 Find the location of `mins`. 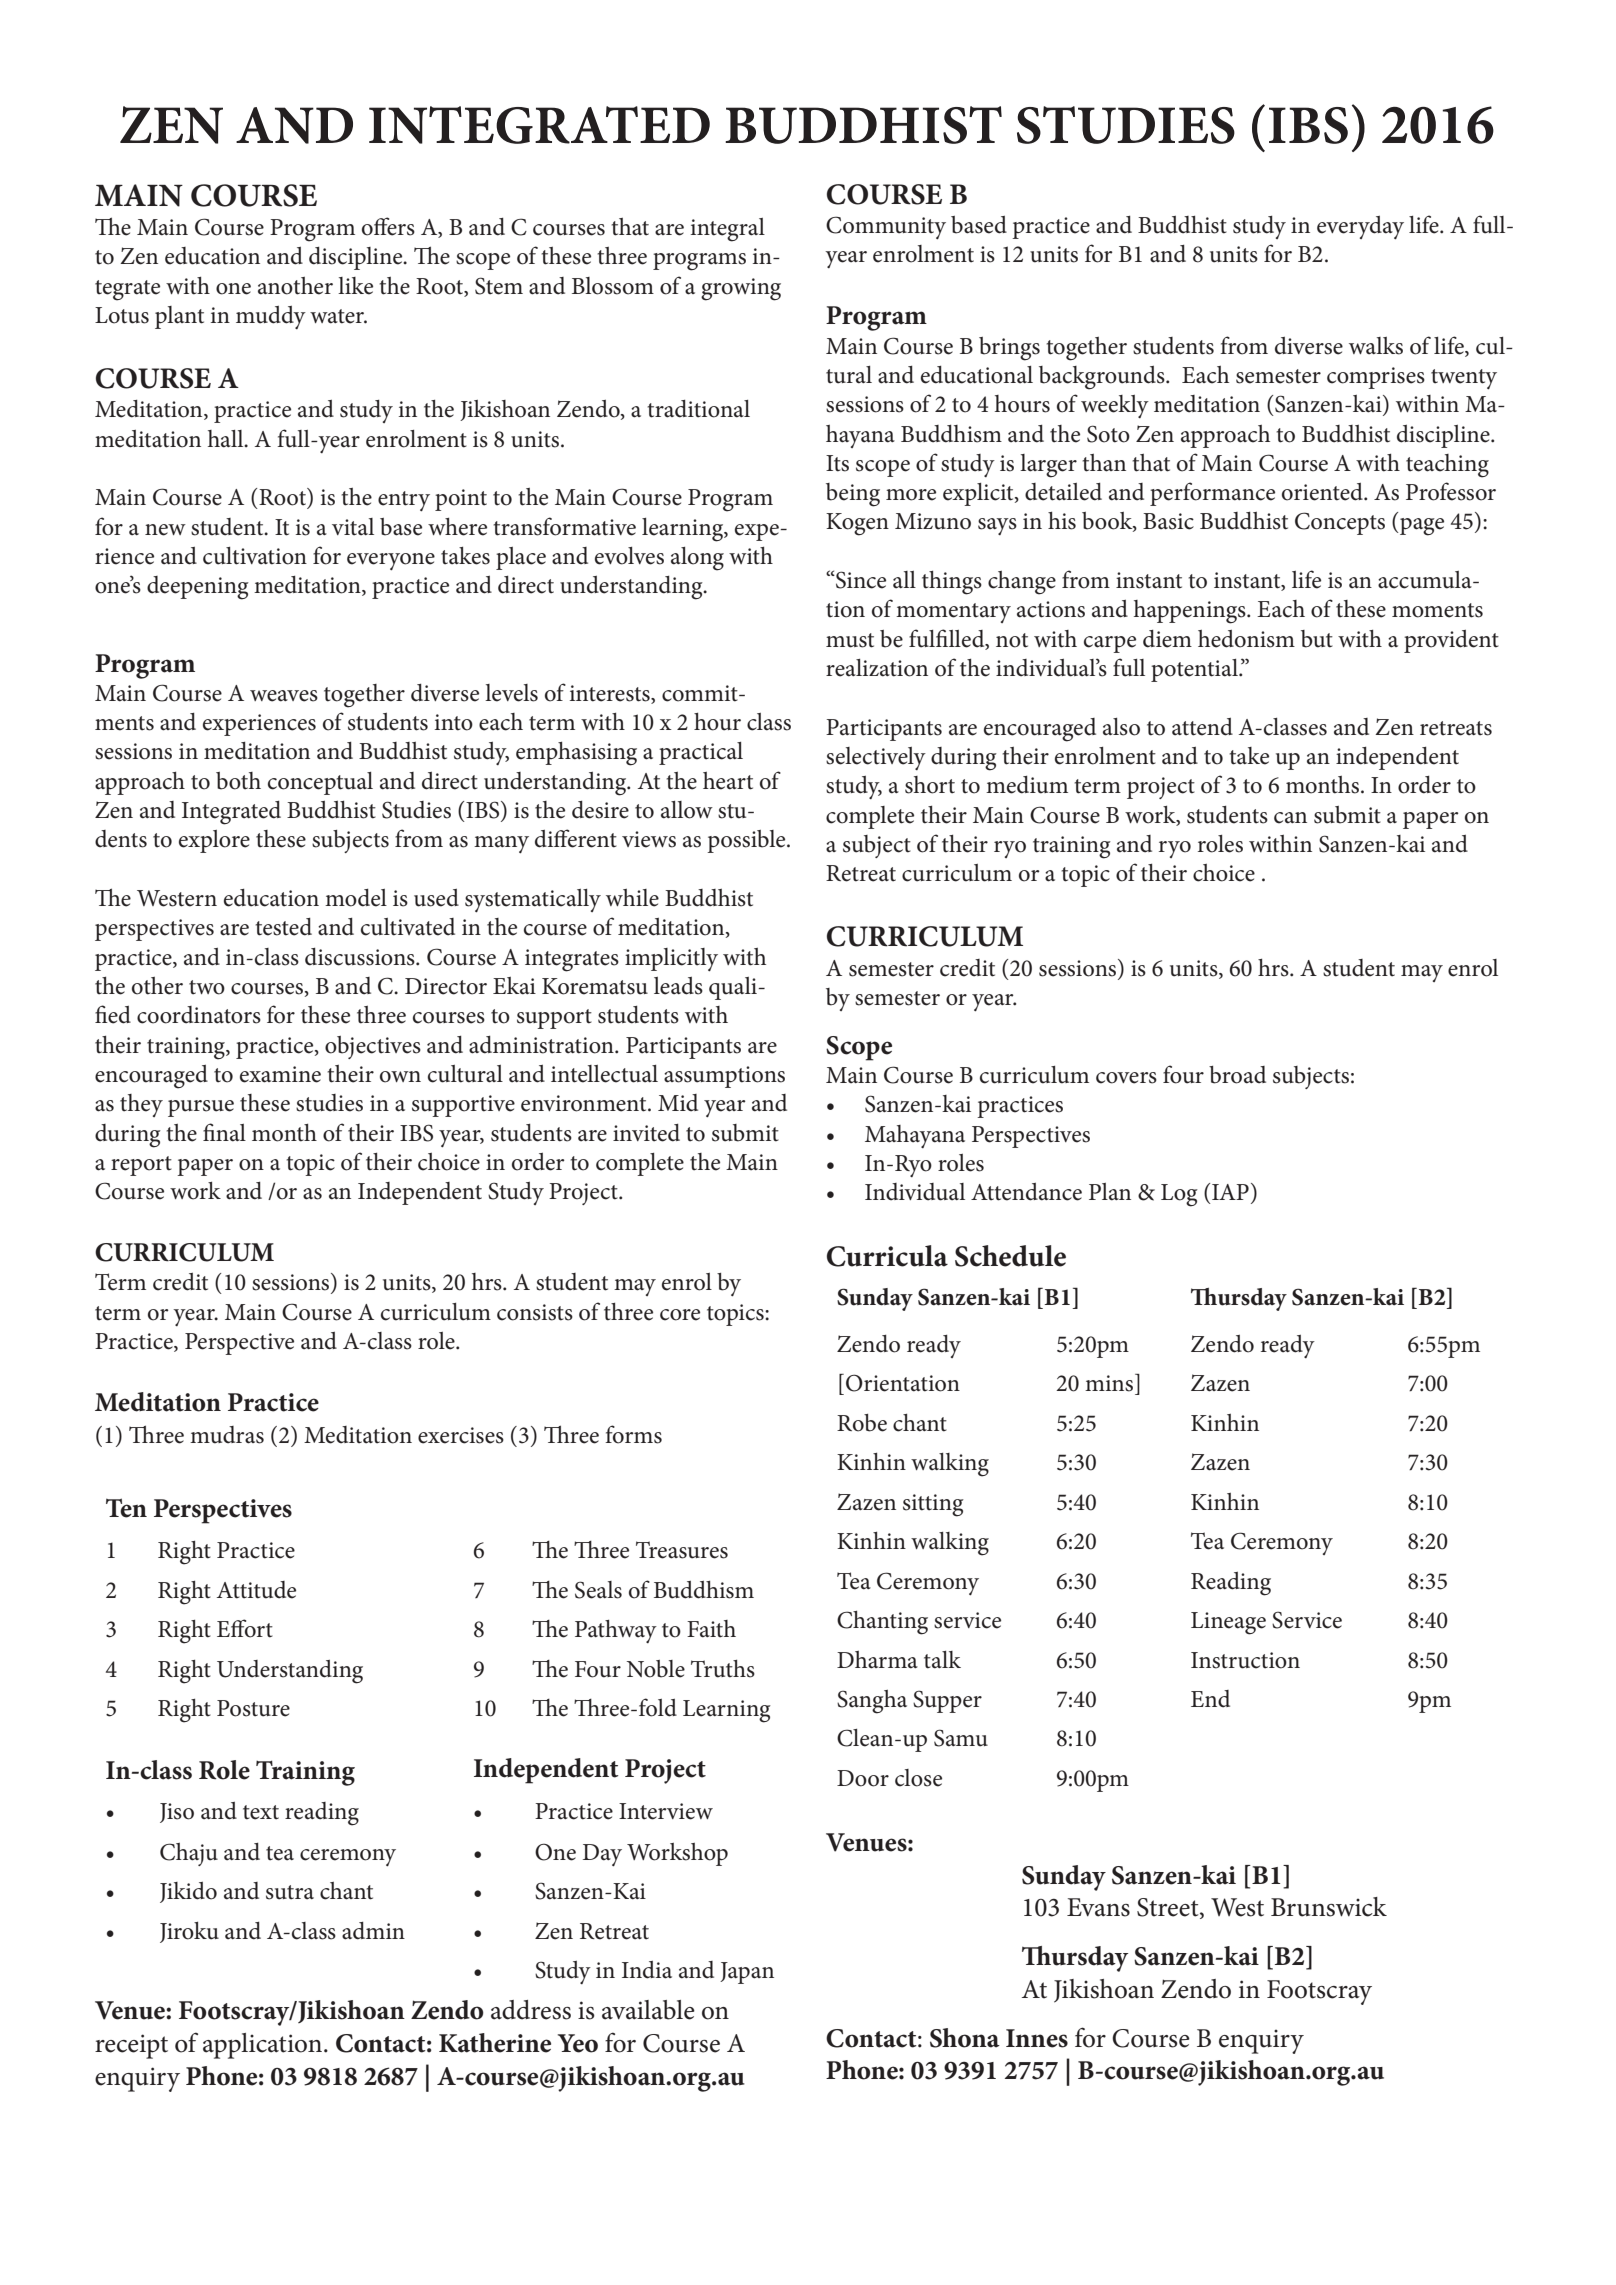

mins is located at coordinates (1109, 1383).
